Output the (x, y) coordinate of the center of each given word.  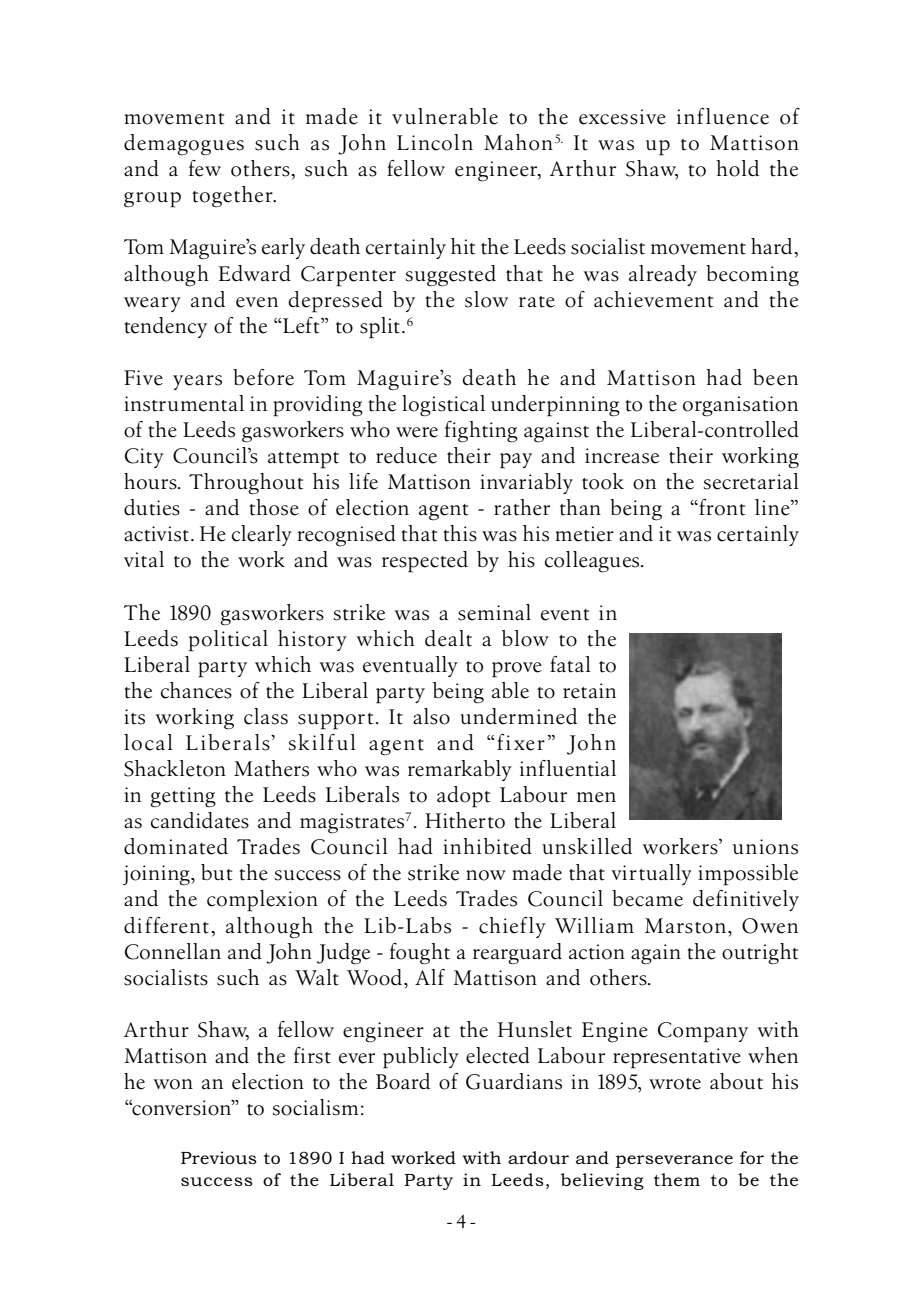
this (460, 533)
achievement (653, 299)
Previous (219, 1157)
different (166, 925)
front (721, 507)
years (197, 382)
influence (723, 116)
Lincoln (435, 142)
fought (420, 954)
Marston (685, 926)
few (205, 168)
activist (156, 534)
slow (486, 299)
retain (589, 691)
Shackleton (175, 768)
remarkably (460, 770)
